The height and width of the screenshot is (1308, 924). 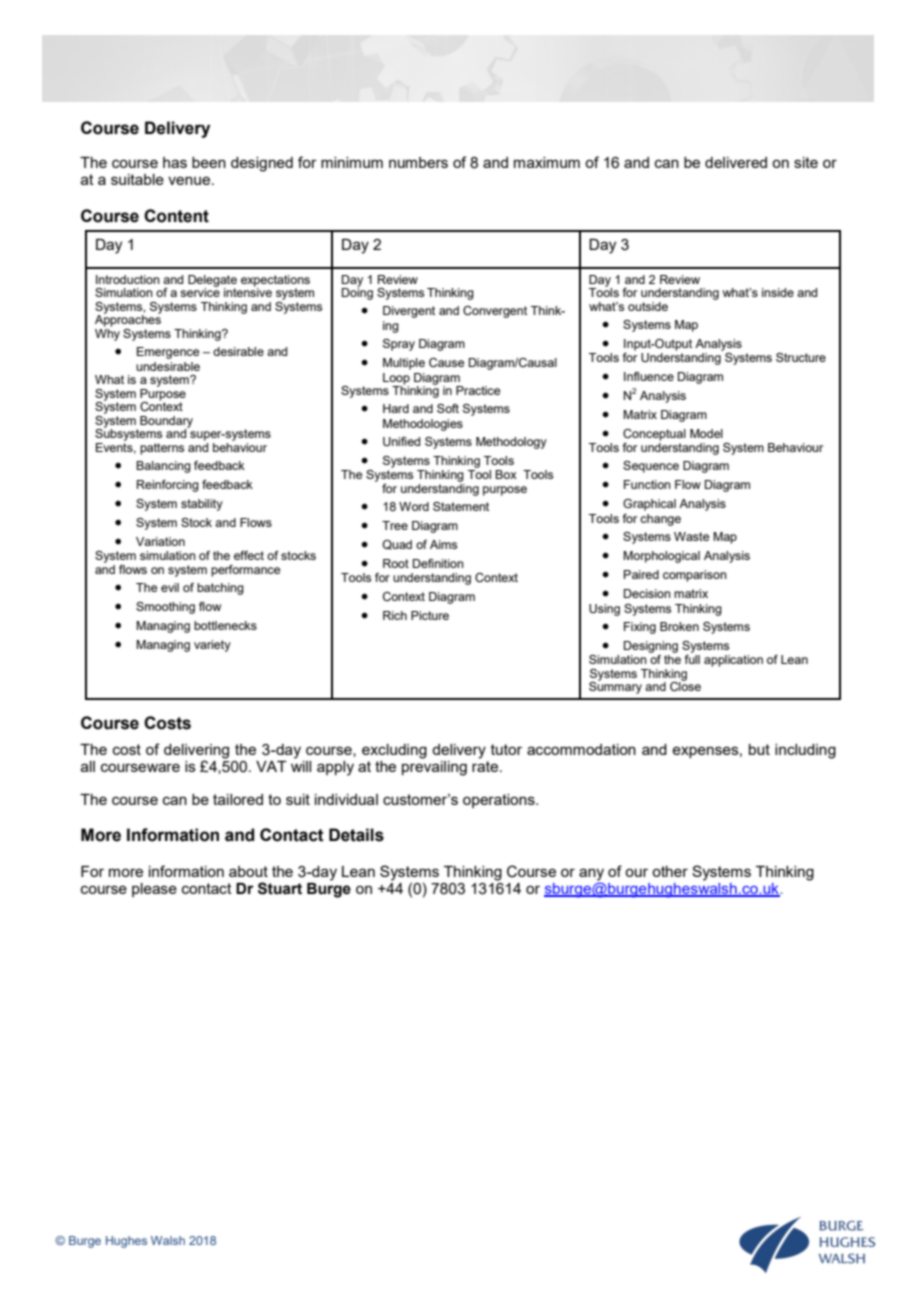 I want to click on evil, so click(x=170, y=587).
